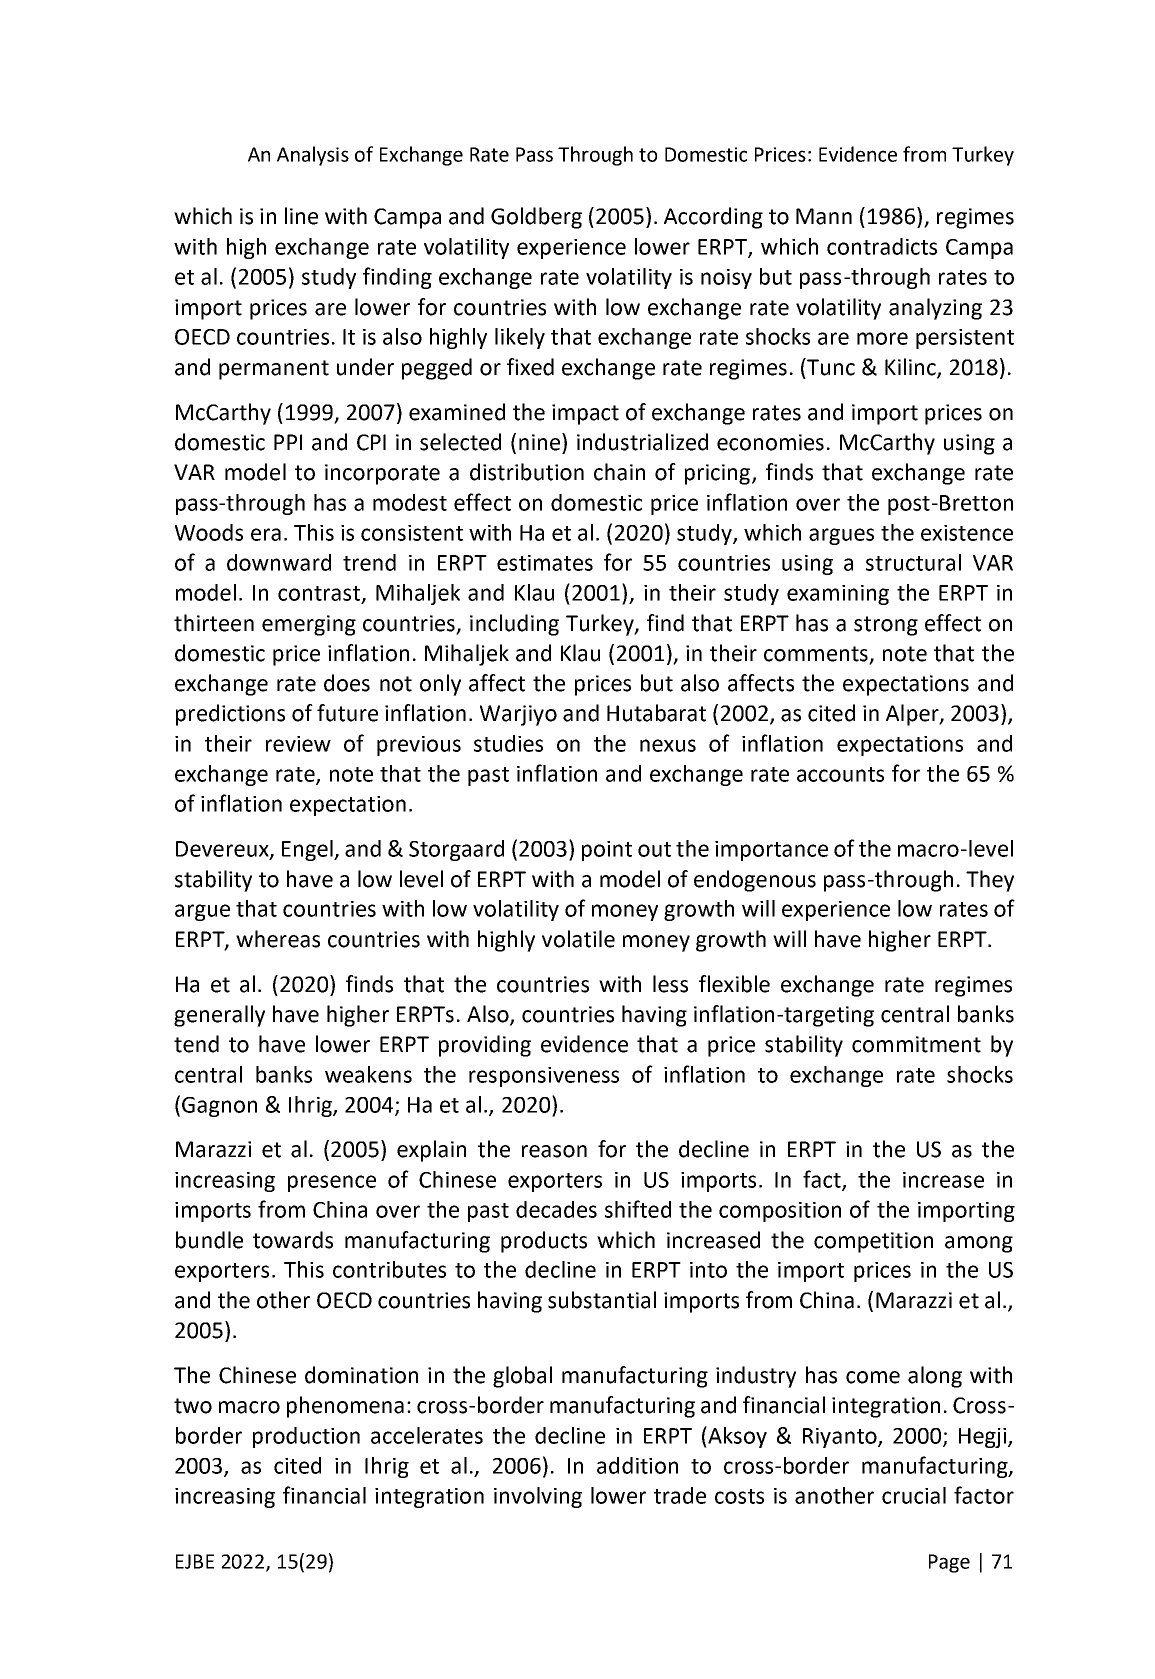 Image resolution: width=1155 pixels, height=1679 pixels. I want to click on They, so click(990, 881).
